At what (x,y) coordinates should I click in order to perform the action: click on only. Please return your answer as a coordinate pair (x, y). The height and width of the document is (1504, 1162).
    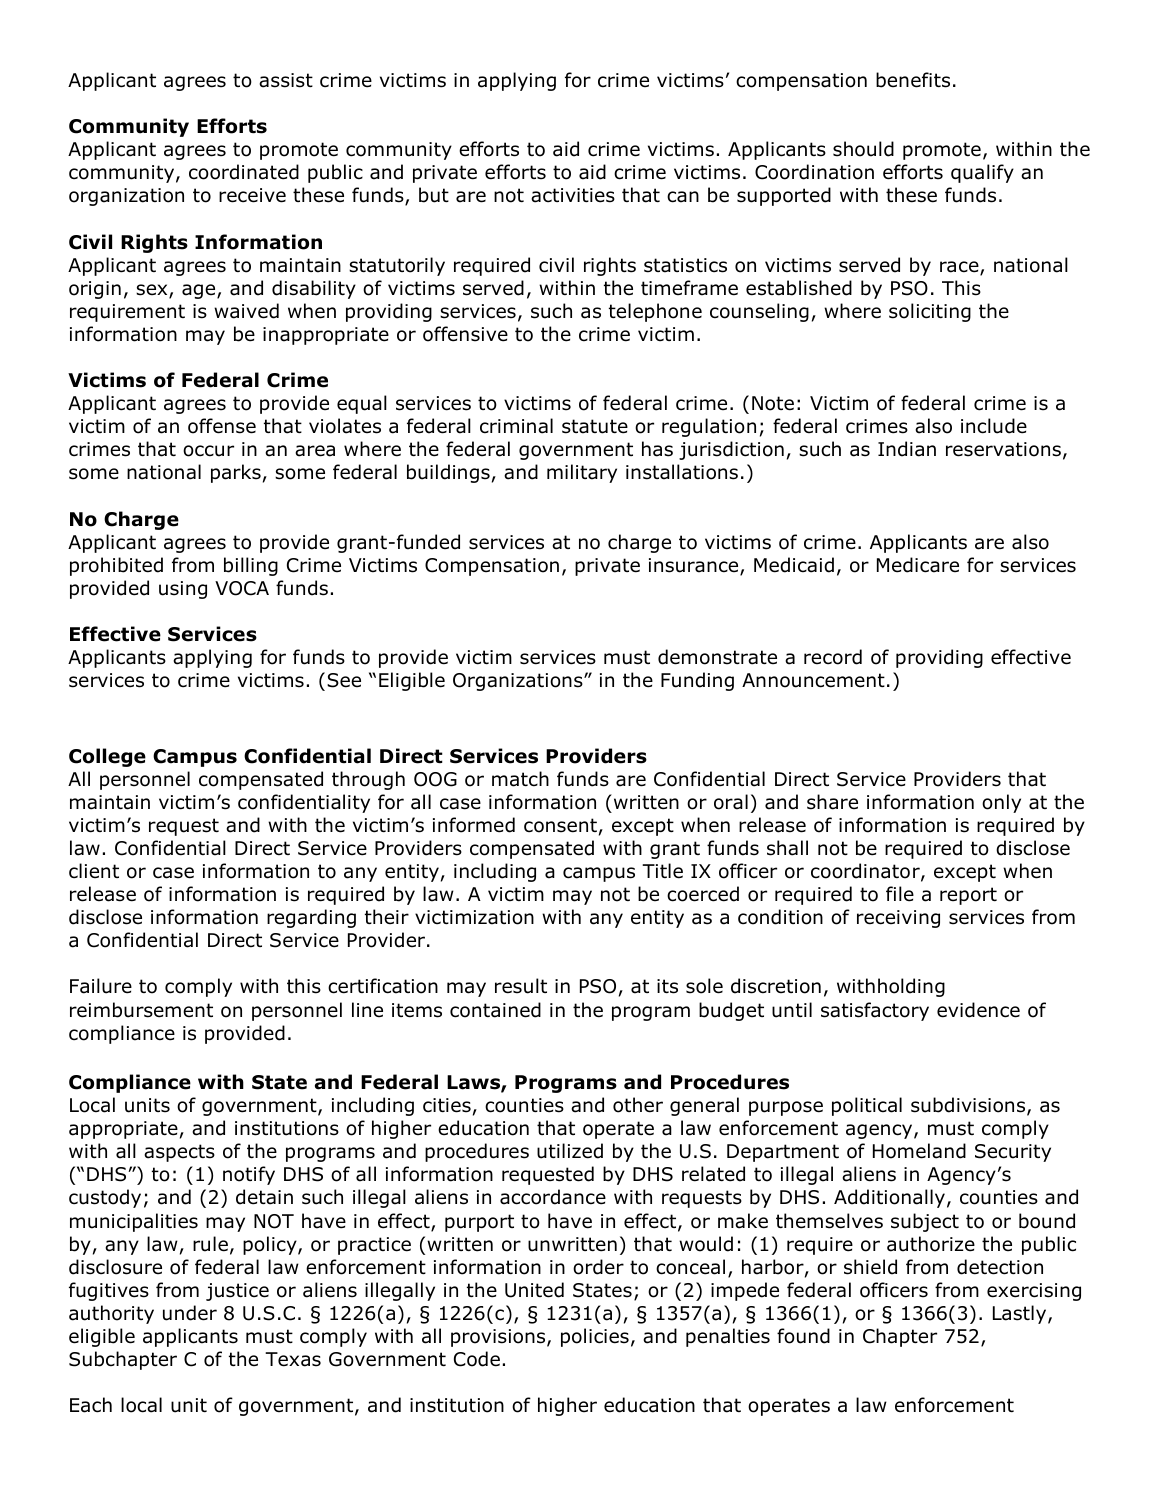
    Looking at the image, I should click on (1001, 803).
